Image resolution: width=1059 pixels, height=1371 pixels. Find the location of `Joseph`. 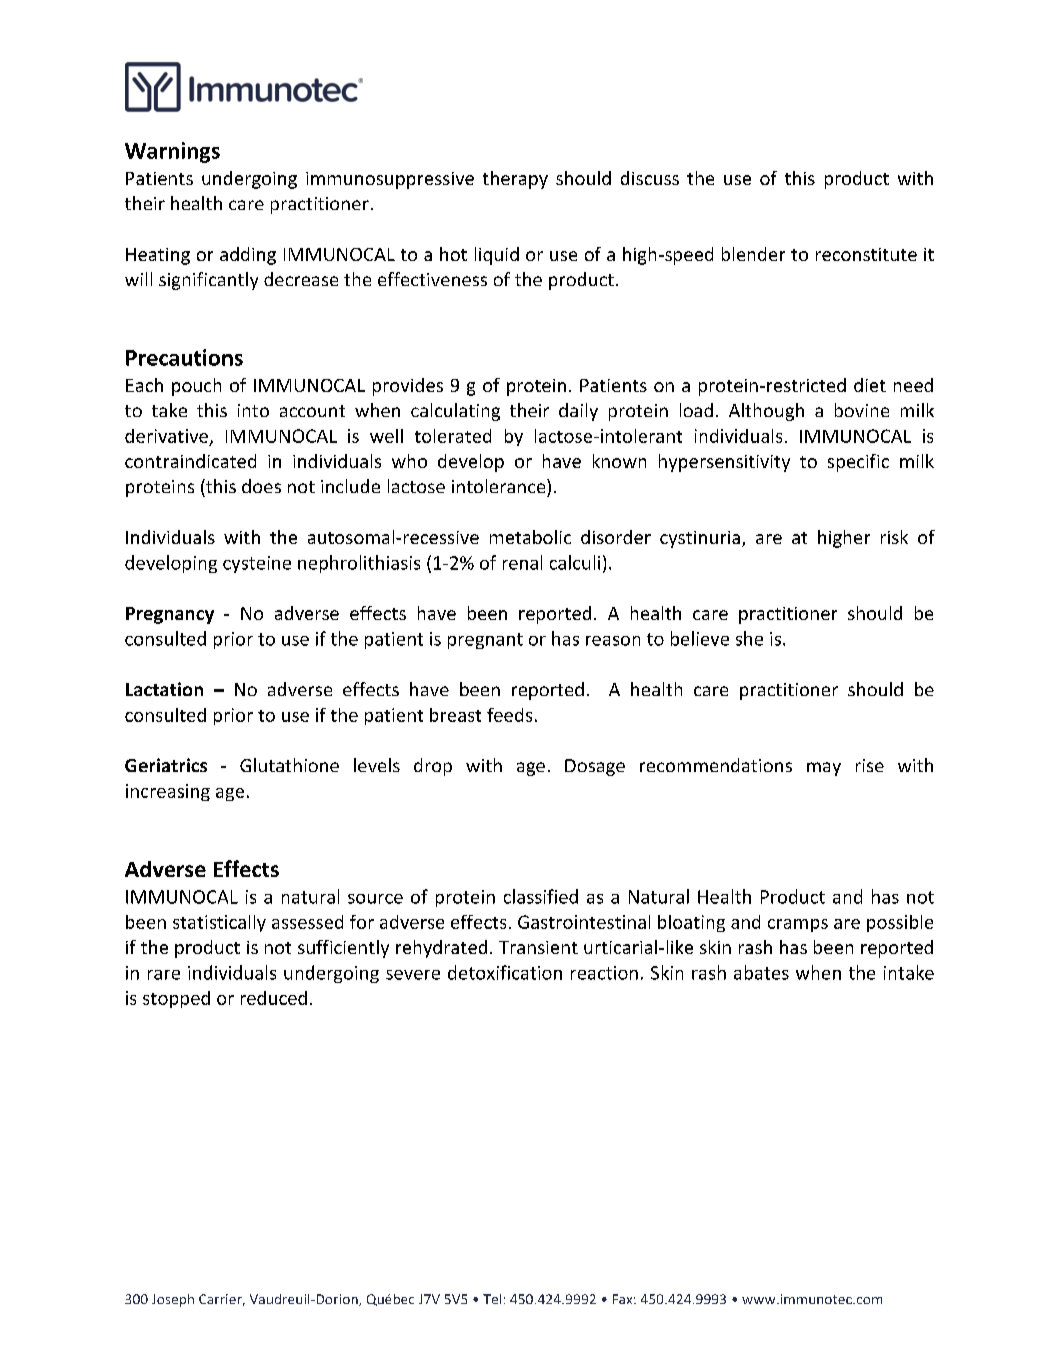

Joseph is located at coordinates (173, 1300).
